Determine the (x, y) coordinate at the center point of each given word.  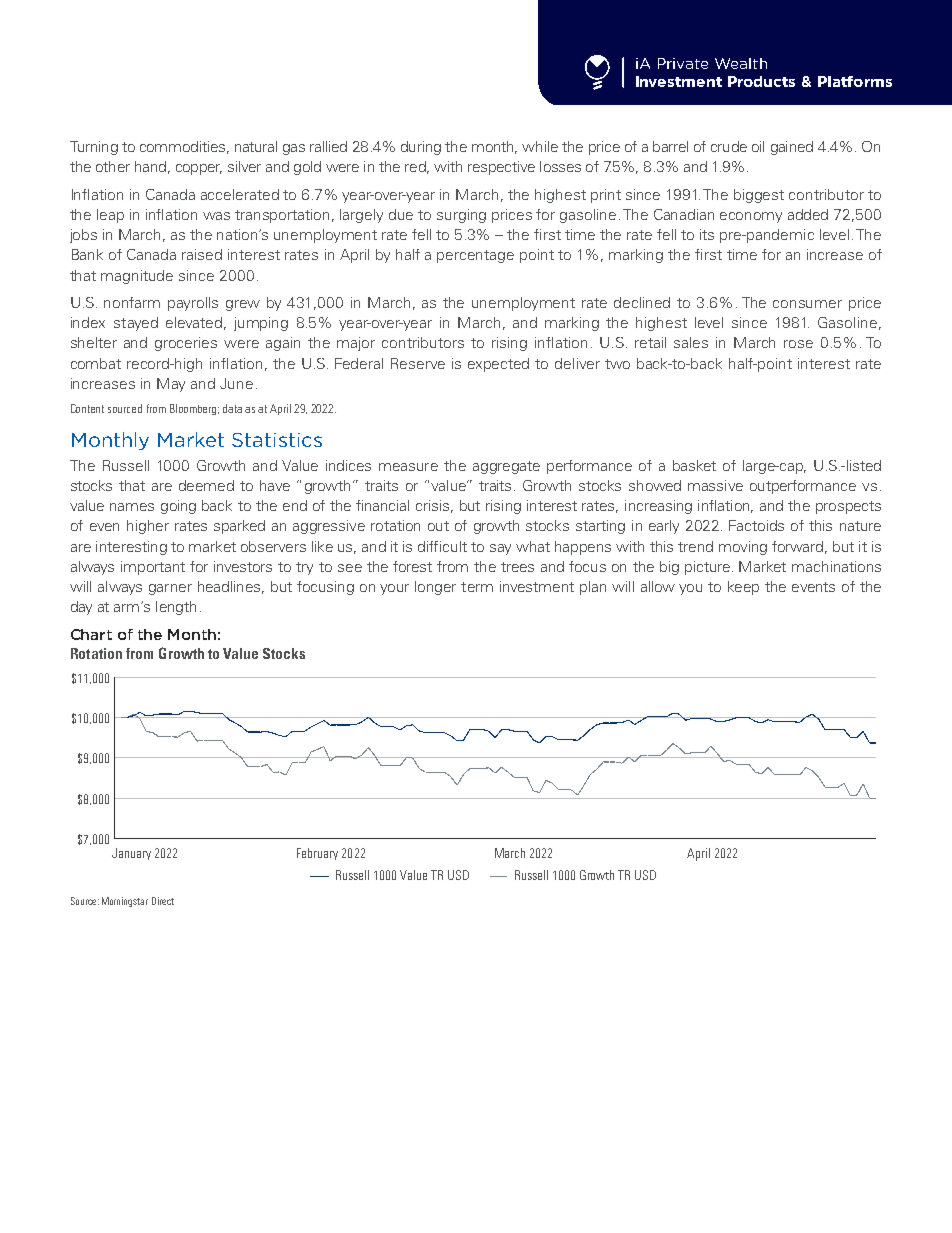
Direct (163, 901)
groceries (186, 344)
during (421, 148)
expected (498, 365)
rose (798, 344)
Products (761, 81)
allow (658, 586)
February (317, 854)
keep (743, 588)
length (176, 608)
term (477, 587)
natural (256, 146)
